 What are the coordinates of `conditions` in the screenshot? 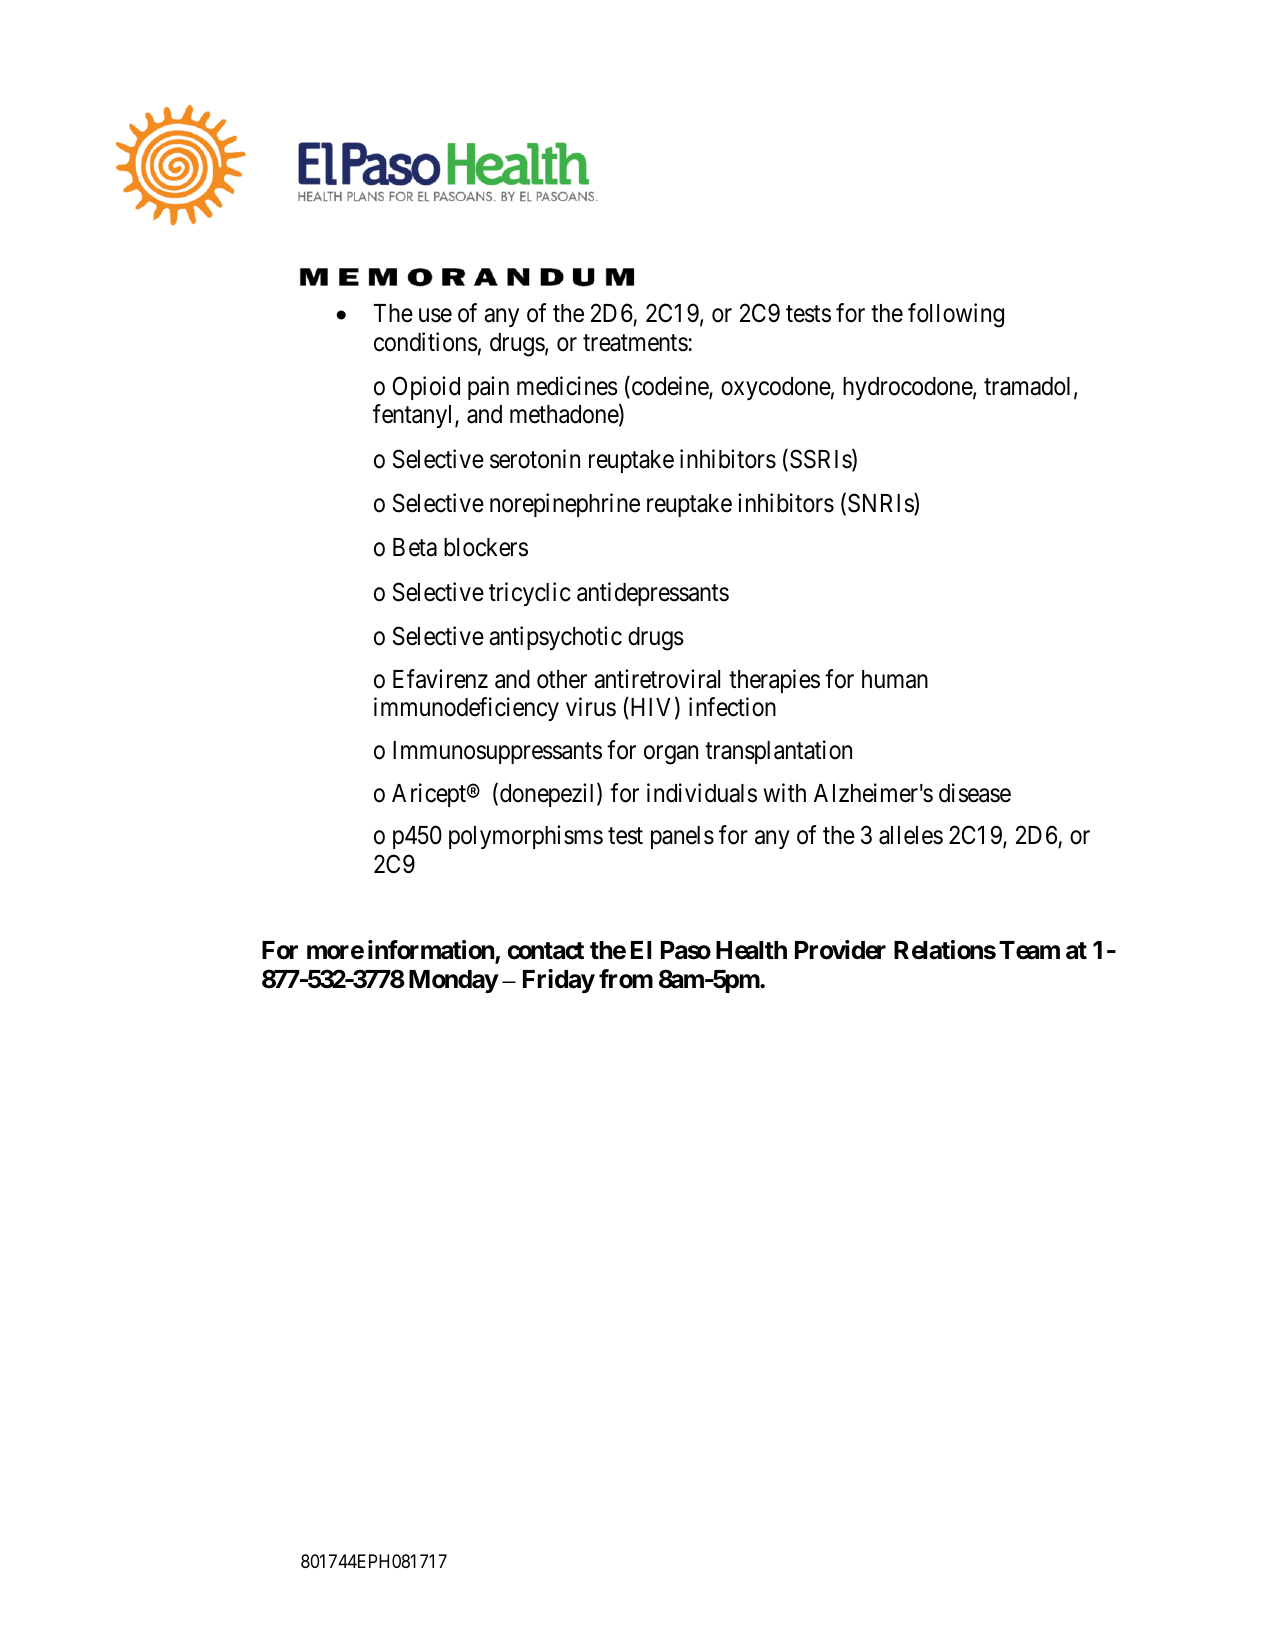 It's located at (426, 342).
